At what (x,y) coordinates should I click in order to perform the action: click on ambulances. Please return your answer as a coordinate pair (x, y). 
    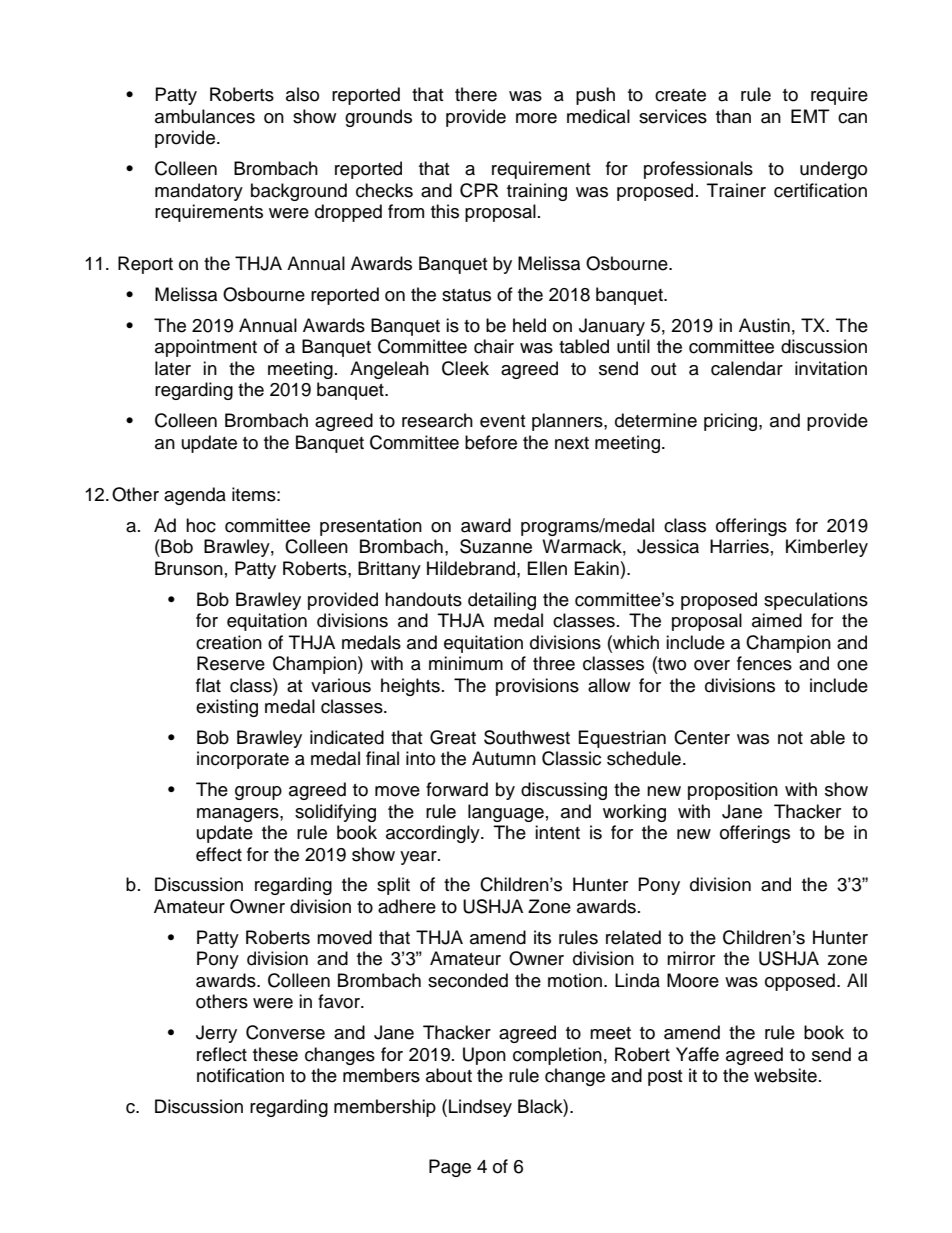
    Looking at the image, I should click on (205, 116).
